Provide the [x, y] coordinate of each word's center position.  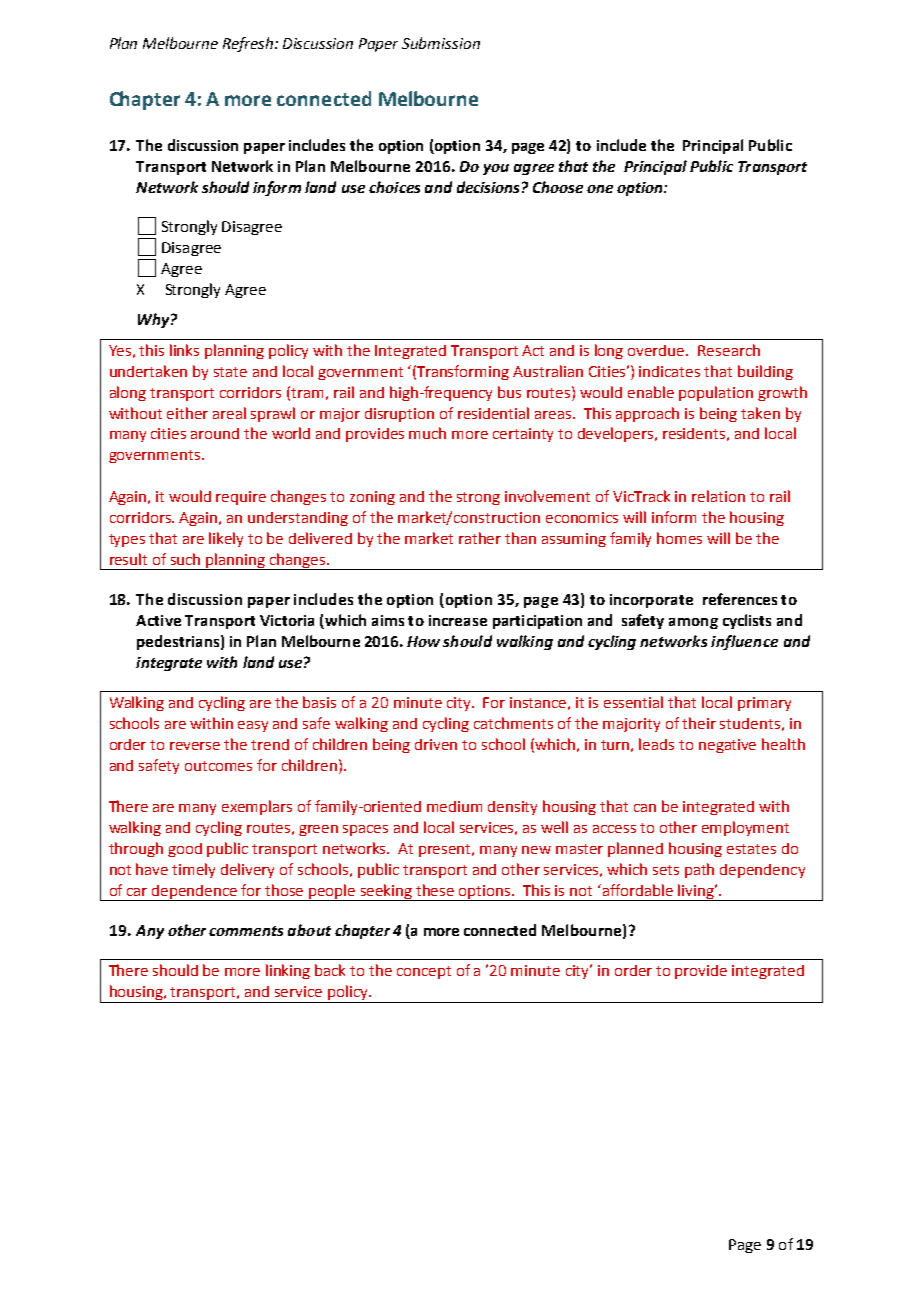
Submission [441, 43]
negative [727, 746]
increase [458, 620]
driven [436, 744]
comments [246, 931]
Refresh [249, 44]
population [716, 393]
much [427, 433]
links [184, 350]
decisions [488, 187]
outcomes [218, 766]
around [215, 433]
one [600, 189]
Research [729, 350]
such [185, 559]
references [740, 599]
